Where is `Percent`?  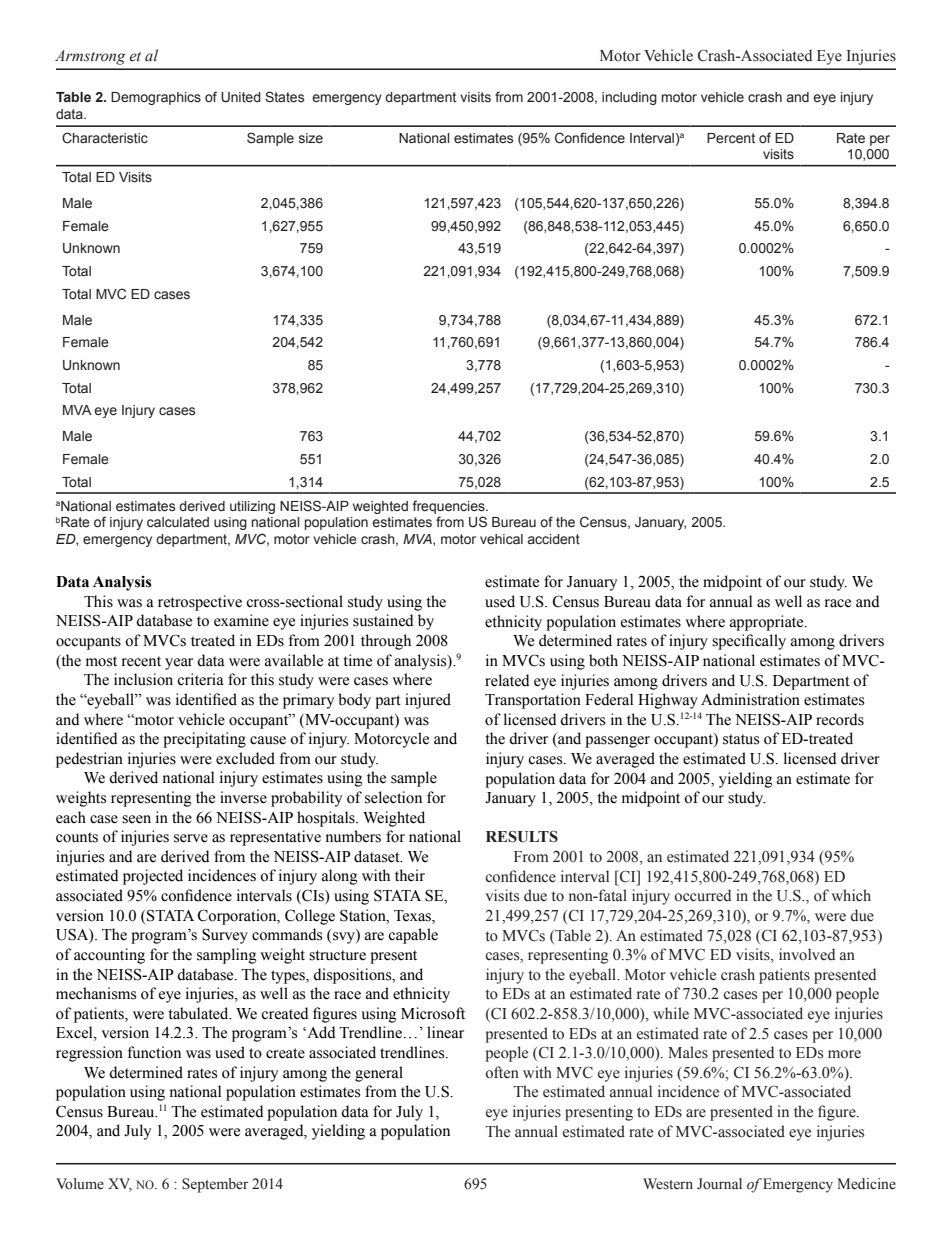 Percent is located at coordinates (731, 138).
